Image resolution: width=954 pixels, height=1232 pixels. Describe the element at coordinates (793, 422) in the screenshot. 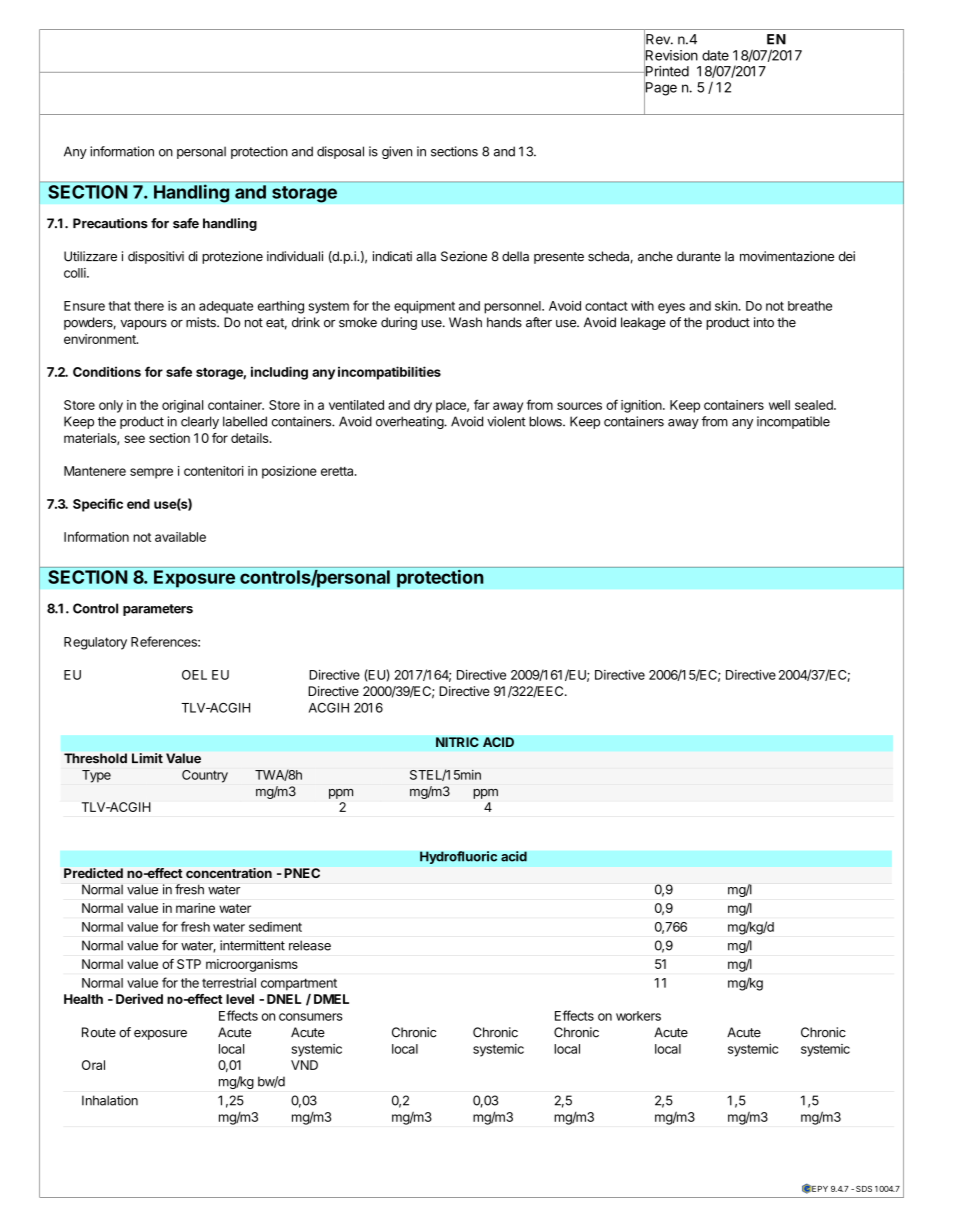

I see `incompatible` at that location.
